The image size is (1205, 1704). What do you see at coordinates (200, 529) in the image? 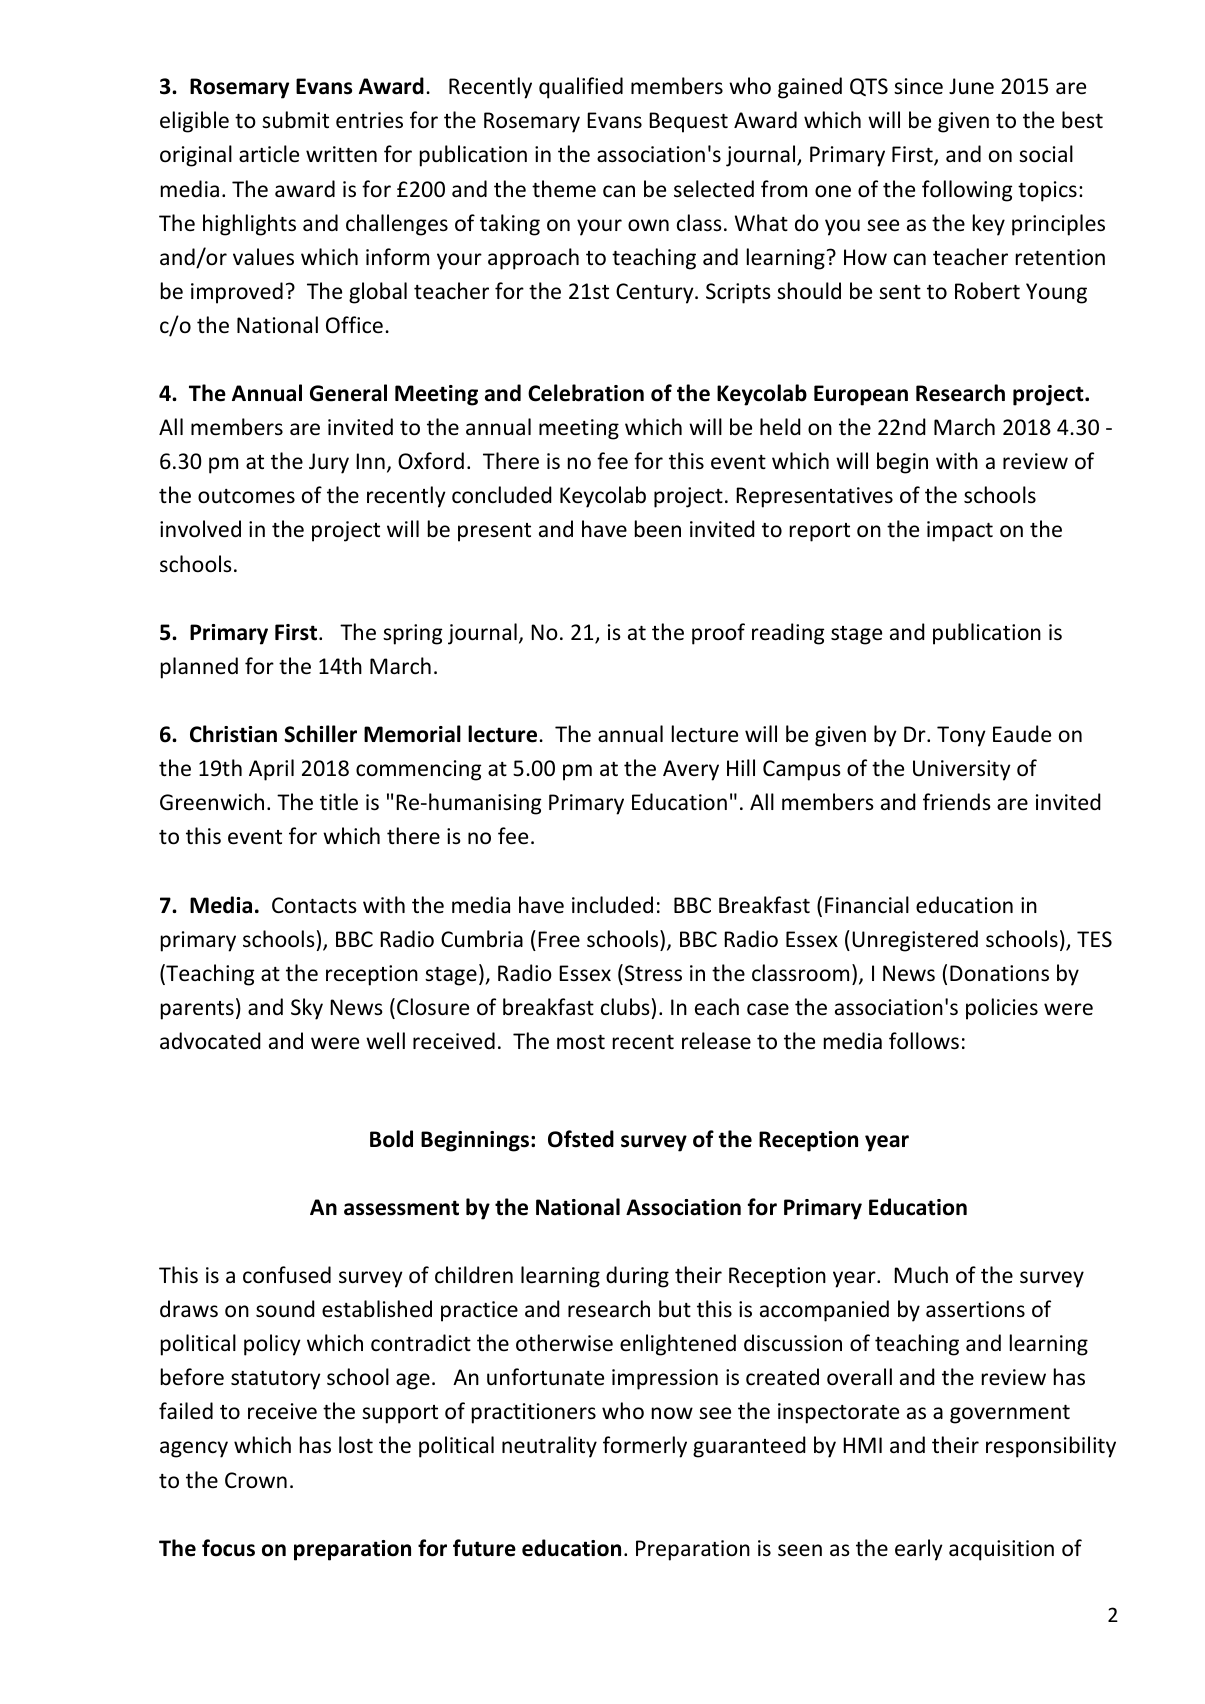
I see `involved` at bounding box center [200, 529].
